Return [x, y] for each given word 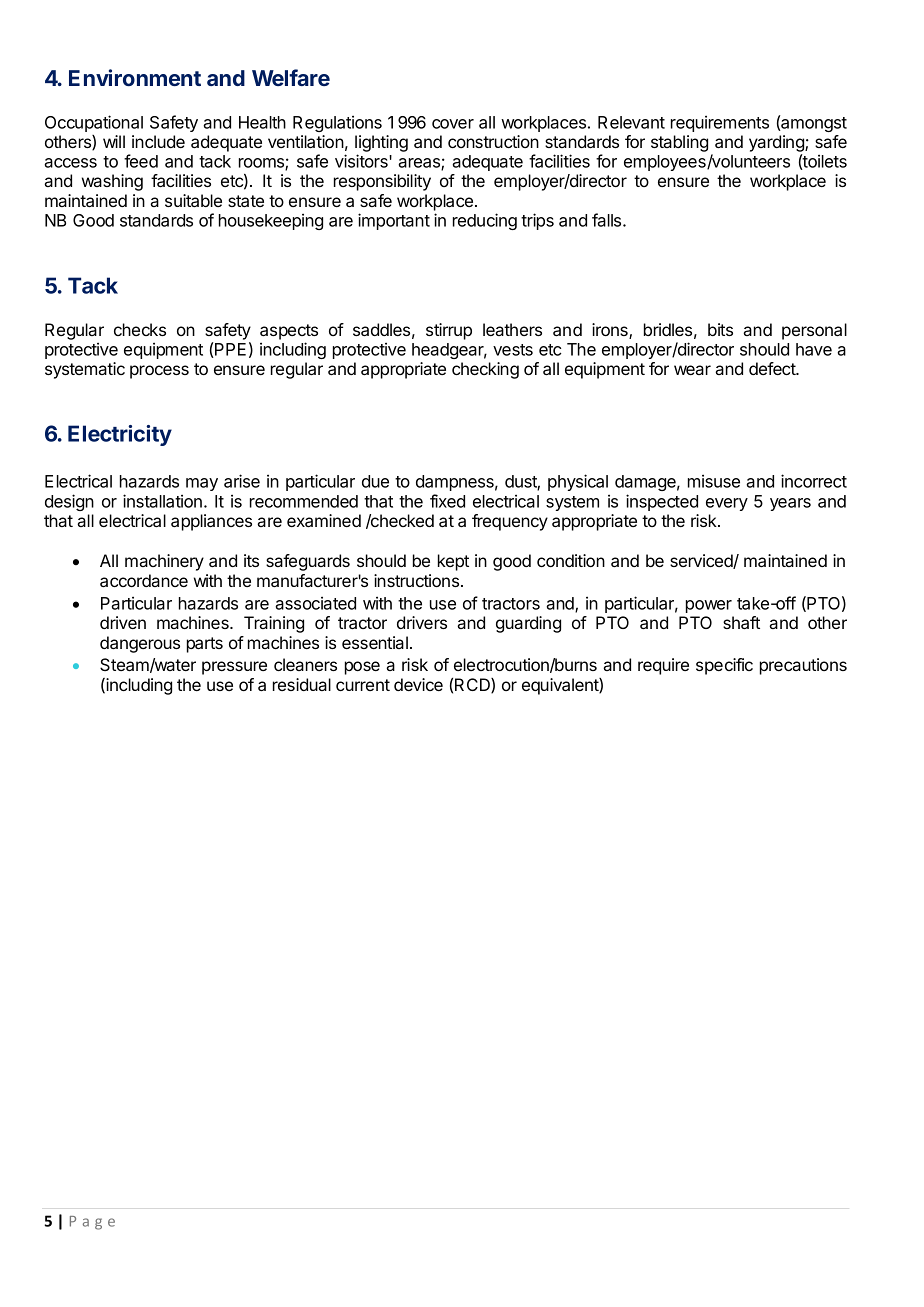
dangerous [140, 644]
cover [453, 124]
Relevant [631, 122]
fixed [447, 501]
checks [140, 329]
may [202, 484]
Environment [135, 77]
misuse [714, 481]
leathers [512, 329]
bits [720, 329]
